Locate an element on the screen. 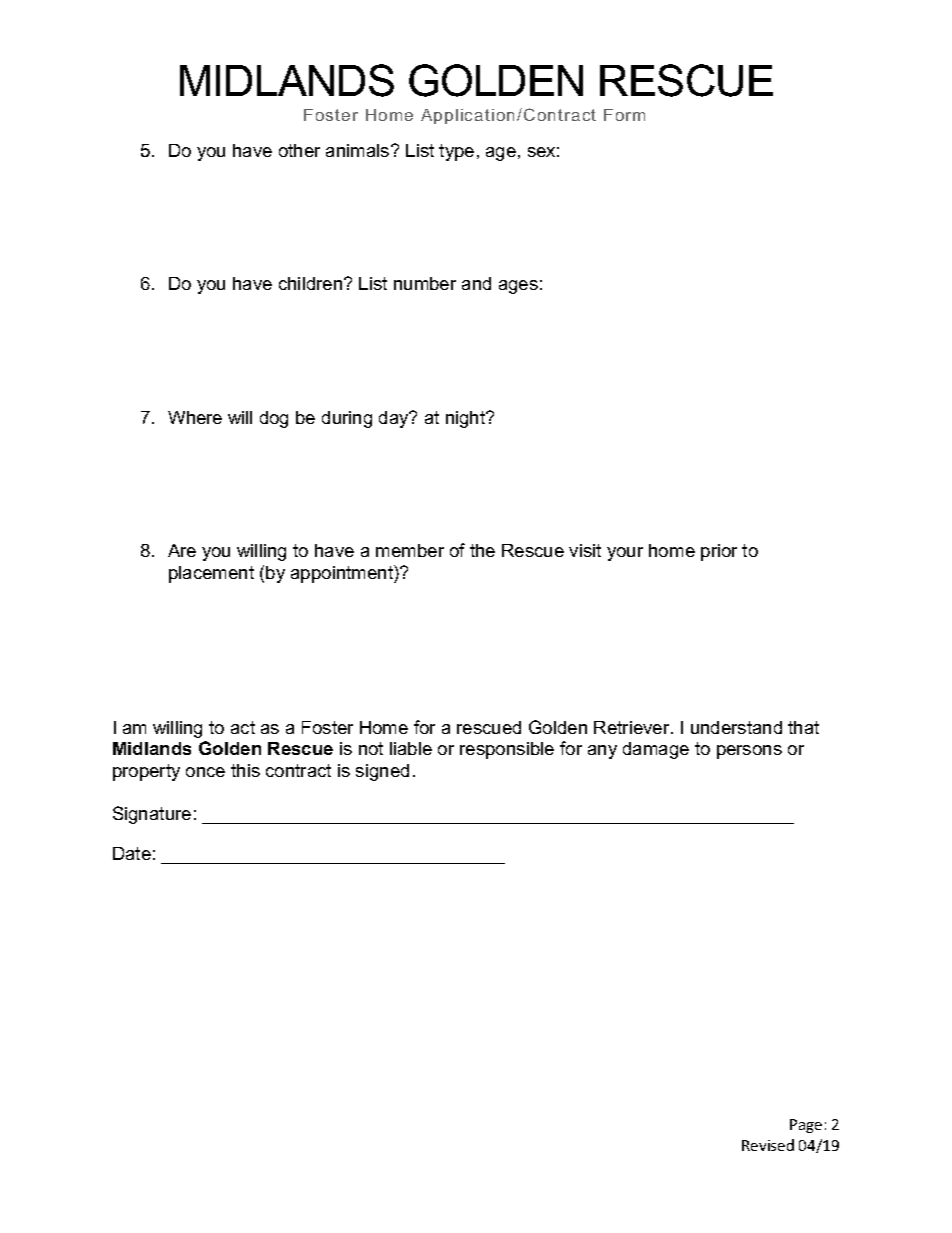  Where is located at coordinates (195, 417).
